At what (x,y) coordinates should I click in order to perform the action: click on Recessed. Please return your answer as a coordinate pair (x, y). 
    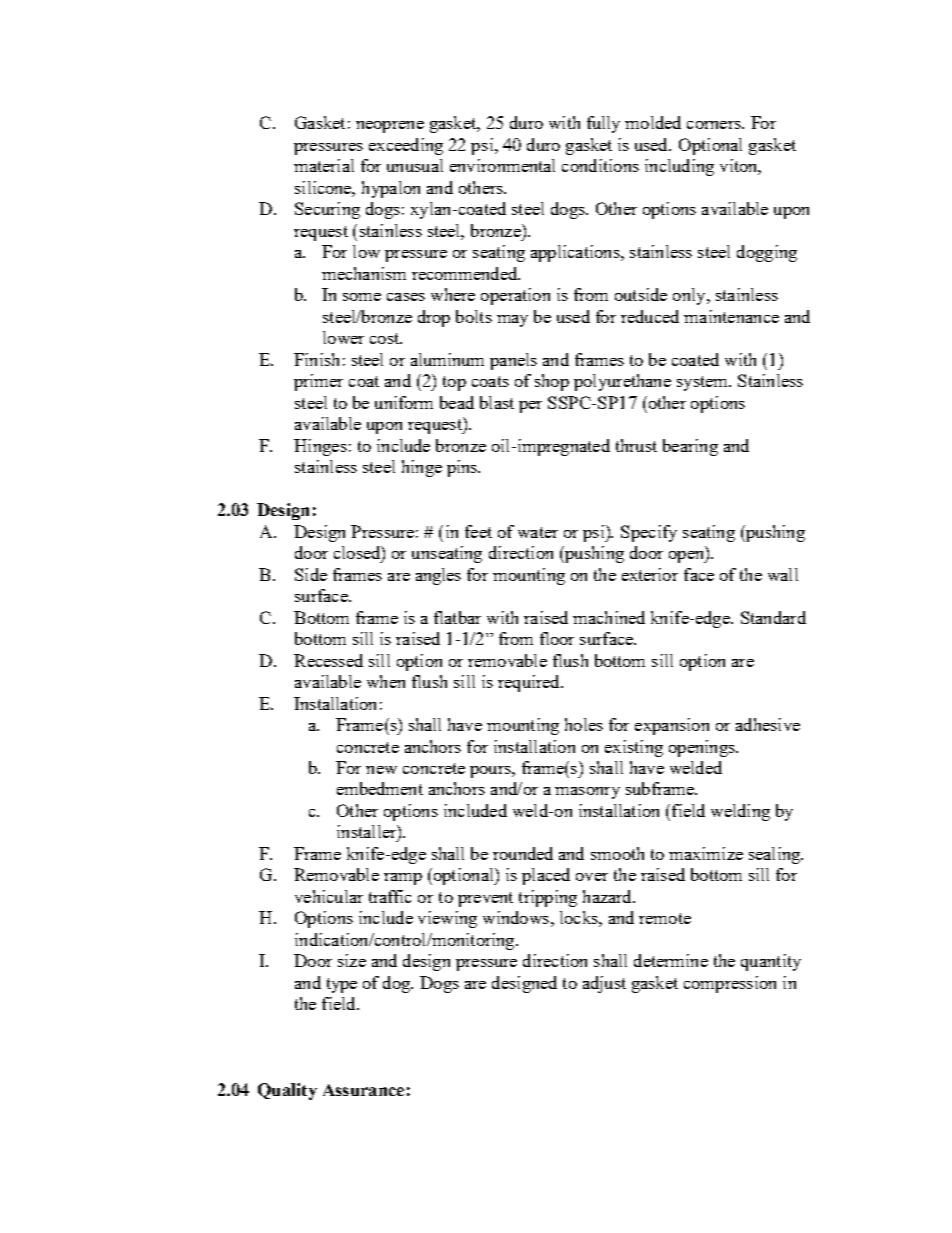
    Looking at the image, I should click on (328, 660).
